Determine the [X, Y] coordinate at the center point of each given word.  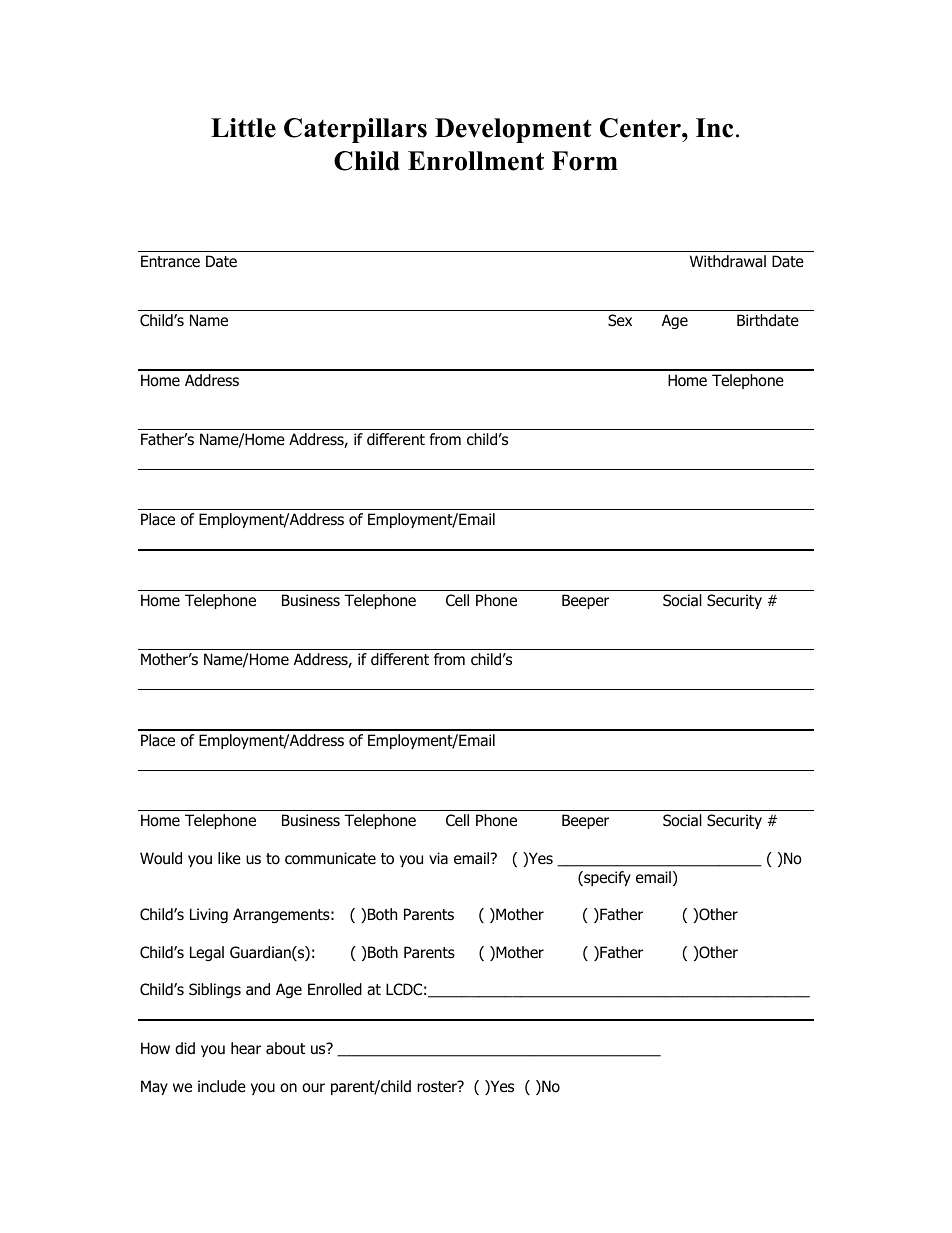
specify [606, 878]
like [229, 858]
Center [641, 128]
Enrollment [476, 161]
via [438, 858]
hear [246, 1048]
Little [243, 128]
